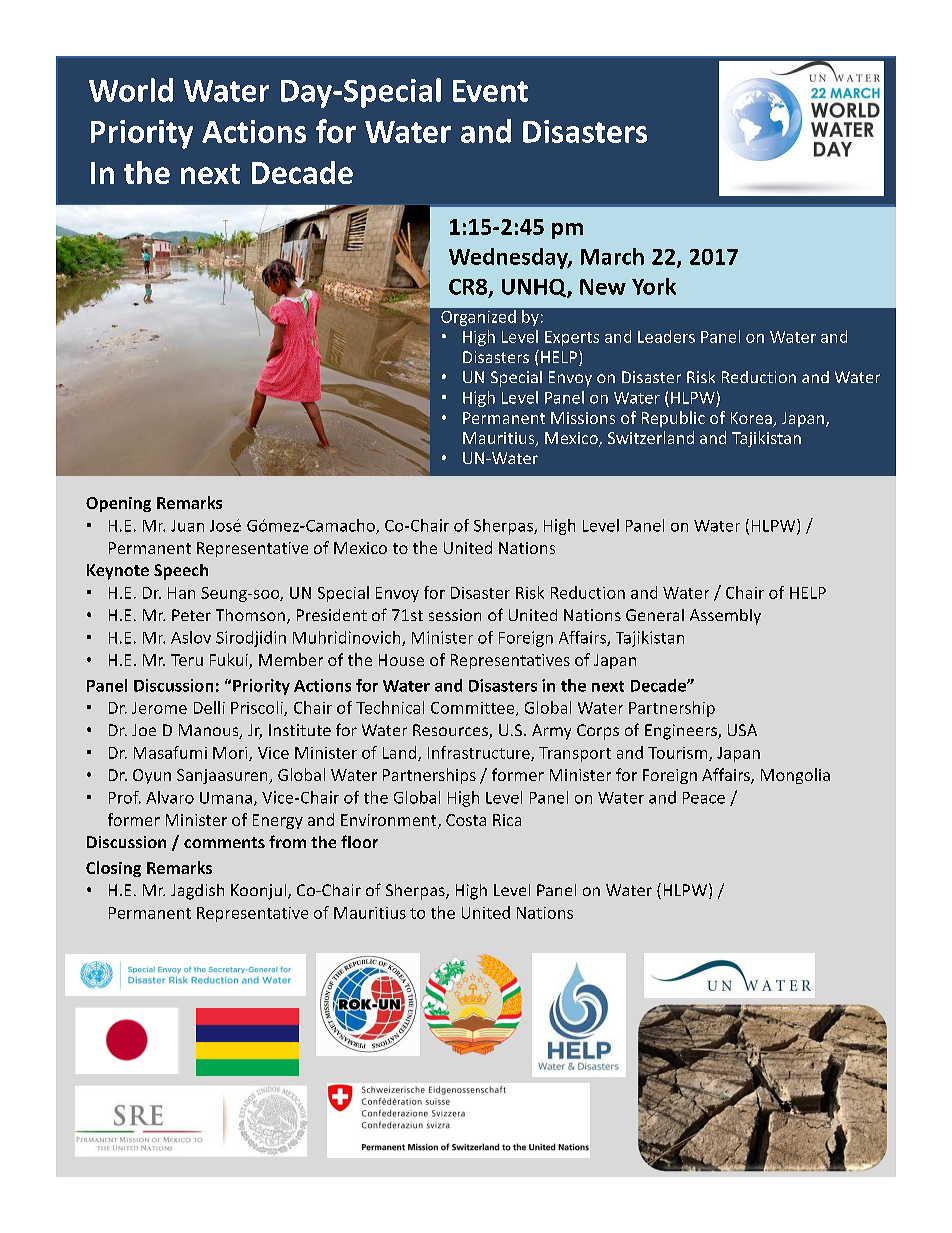 The height and width of the image is (1233, 952). What do you see at coordinates (612, 256) in the image?
I see `March` at bounding box center [612, 256].
